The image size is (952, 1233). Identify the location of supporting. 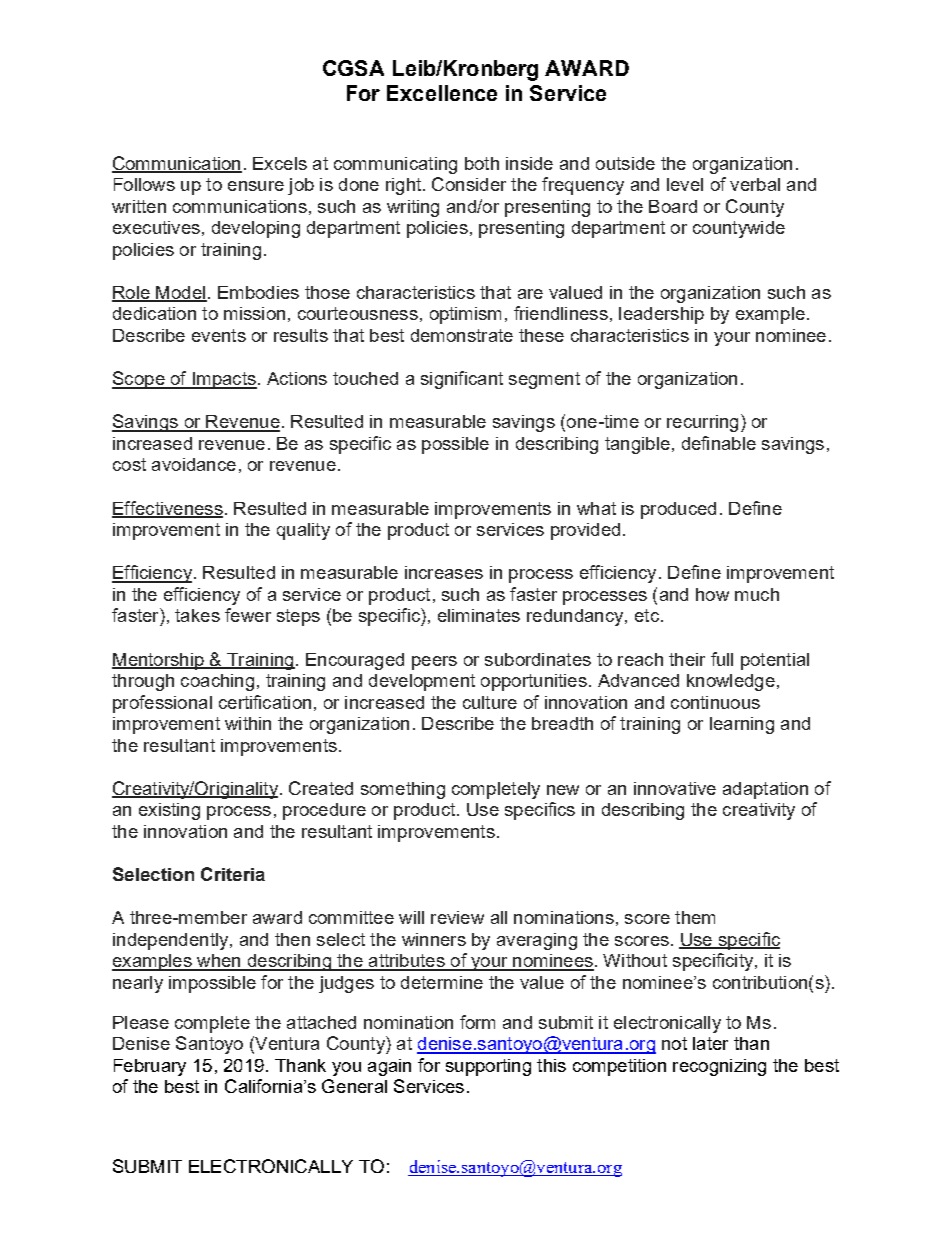
(488, 1067).
